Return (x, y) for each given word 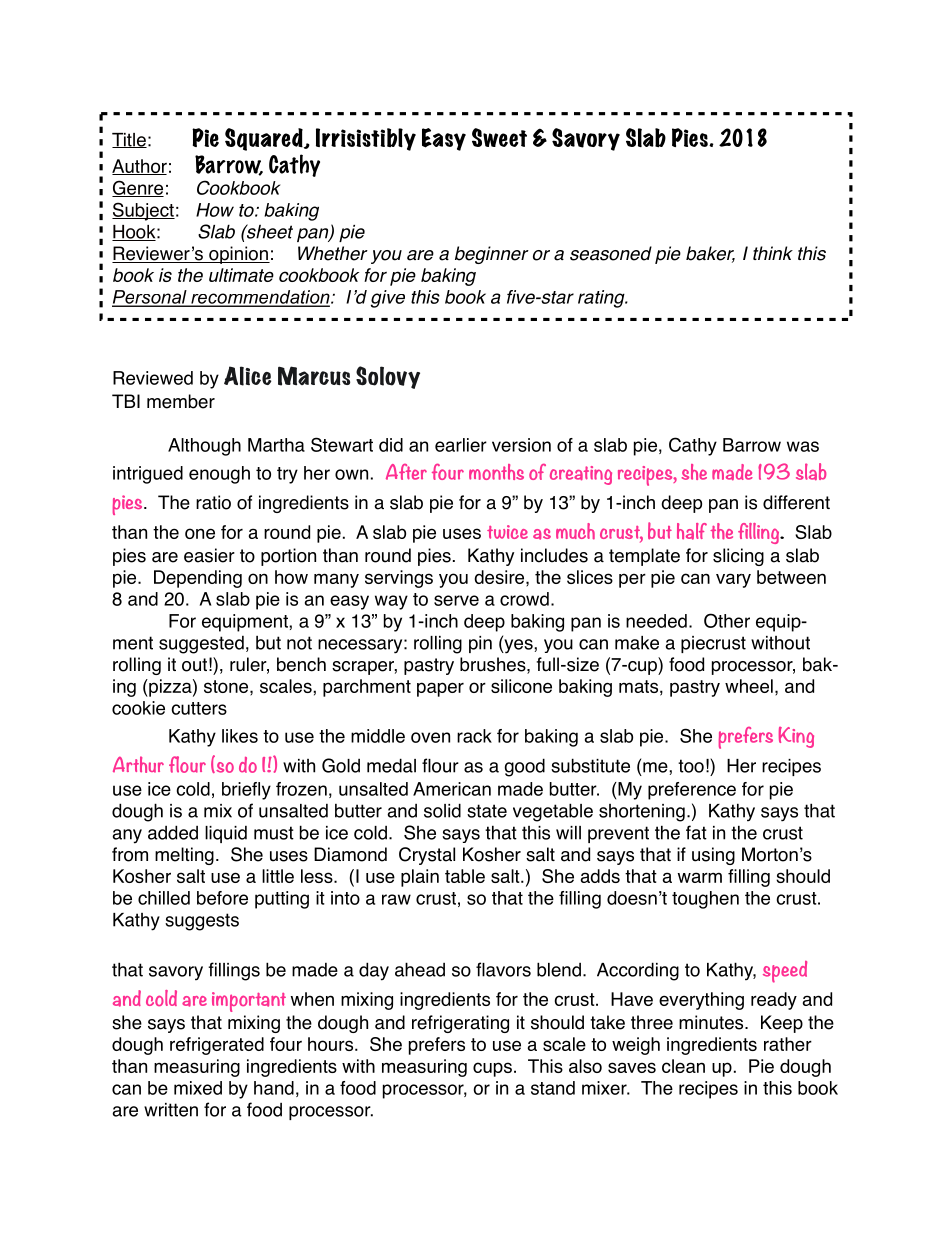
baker (710, 254)
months (496, 472)
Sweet (499, 137)
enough (219, 475)
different (796, 502)
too (691, 766)
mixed (198, 1088)
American (452, 789)
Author (139, 167)
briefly (246, 791)
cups (492, 1069)
